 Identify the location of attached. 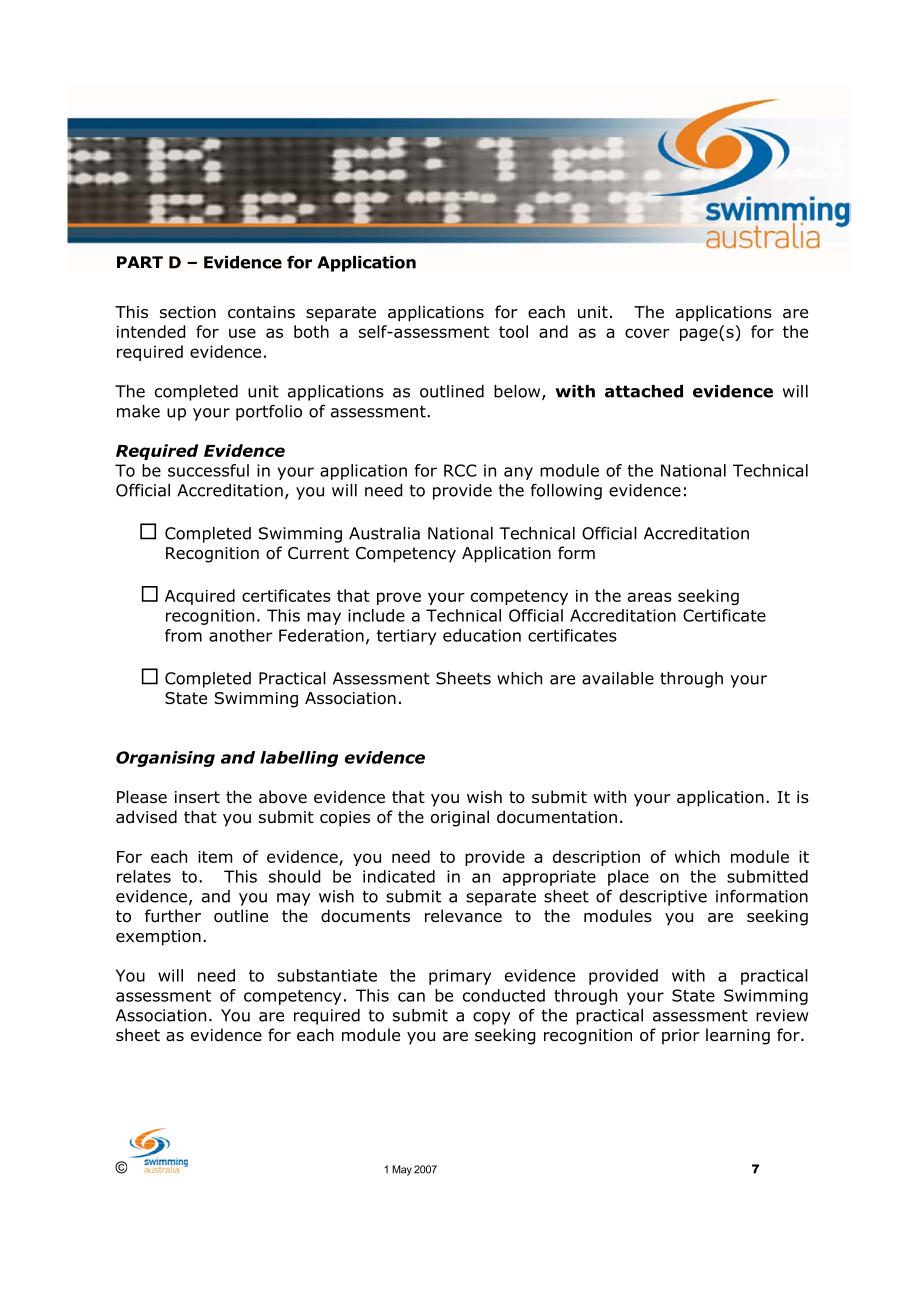
(644, 391).
